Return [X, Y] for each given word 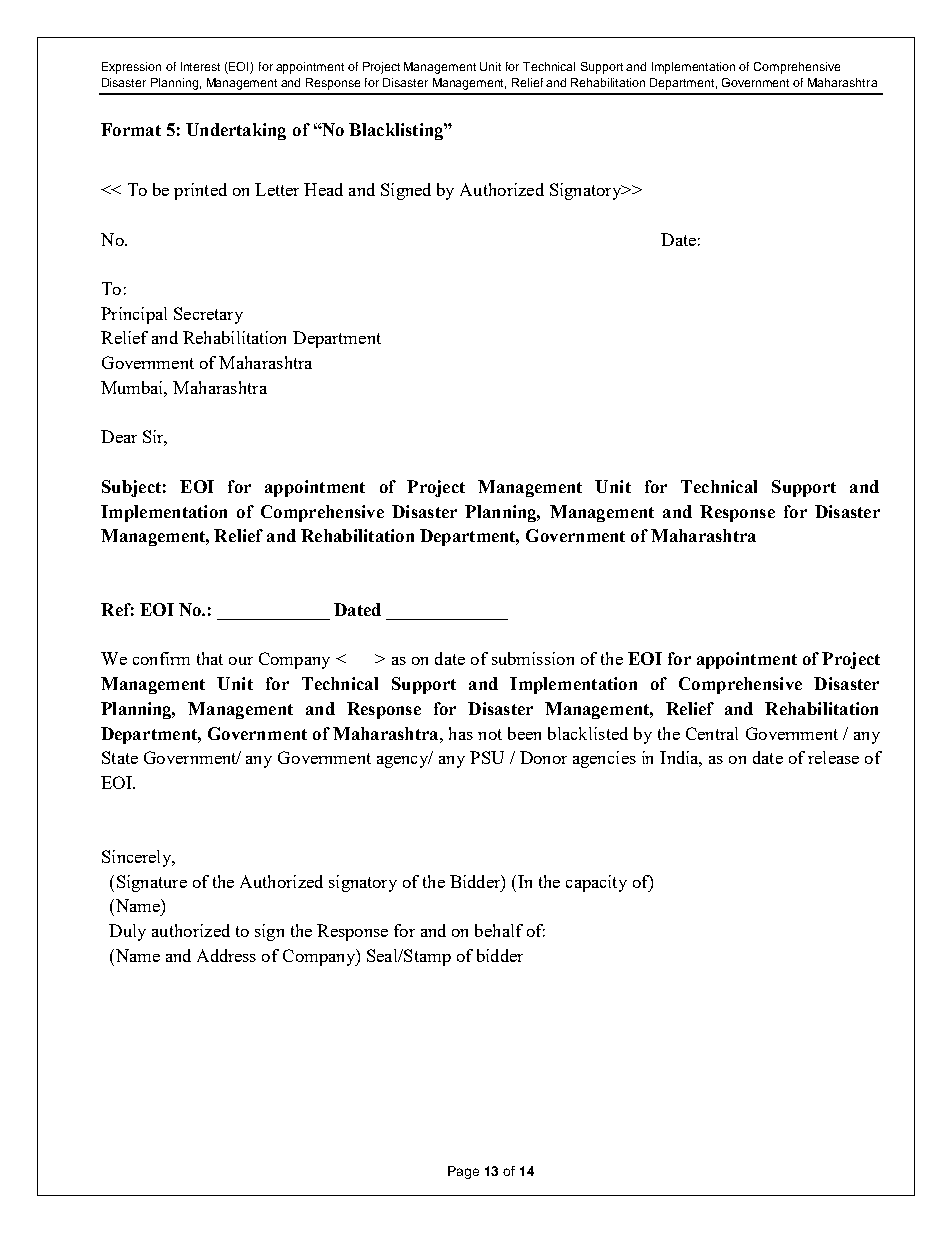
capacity [596, 883]
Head [323, 189]
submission [533, 658]
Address [226, 955]
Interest [200, 66]
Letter [277, 189]
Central [712, 733]
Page [463, 1172]
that [210, 658]
